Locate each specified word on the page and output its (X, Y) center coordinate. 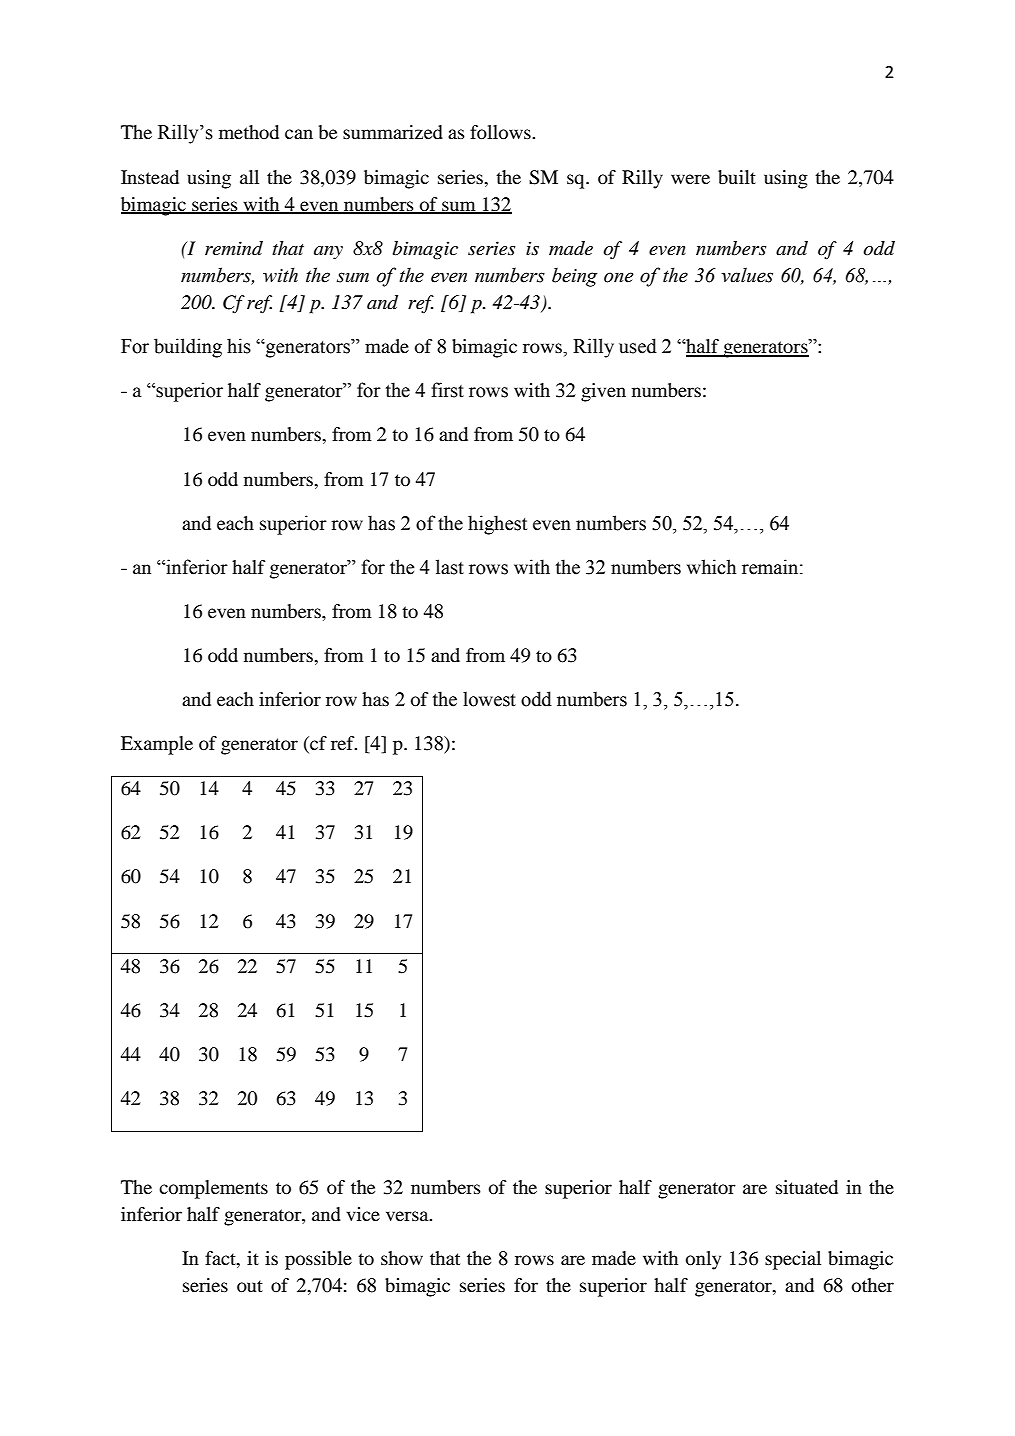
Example (157, 745)
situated (807, 1187)
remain (771, 567)
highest (497, 525)
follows (501, 132)
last (450, 567)
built (737, 177)
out (250, 1286)
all (249, 177)
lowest (489, 699)
